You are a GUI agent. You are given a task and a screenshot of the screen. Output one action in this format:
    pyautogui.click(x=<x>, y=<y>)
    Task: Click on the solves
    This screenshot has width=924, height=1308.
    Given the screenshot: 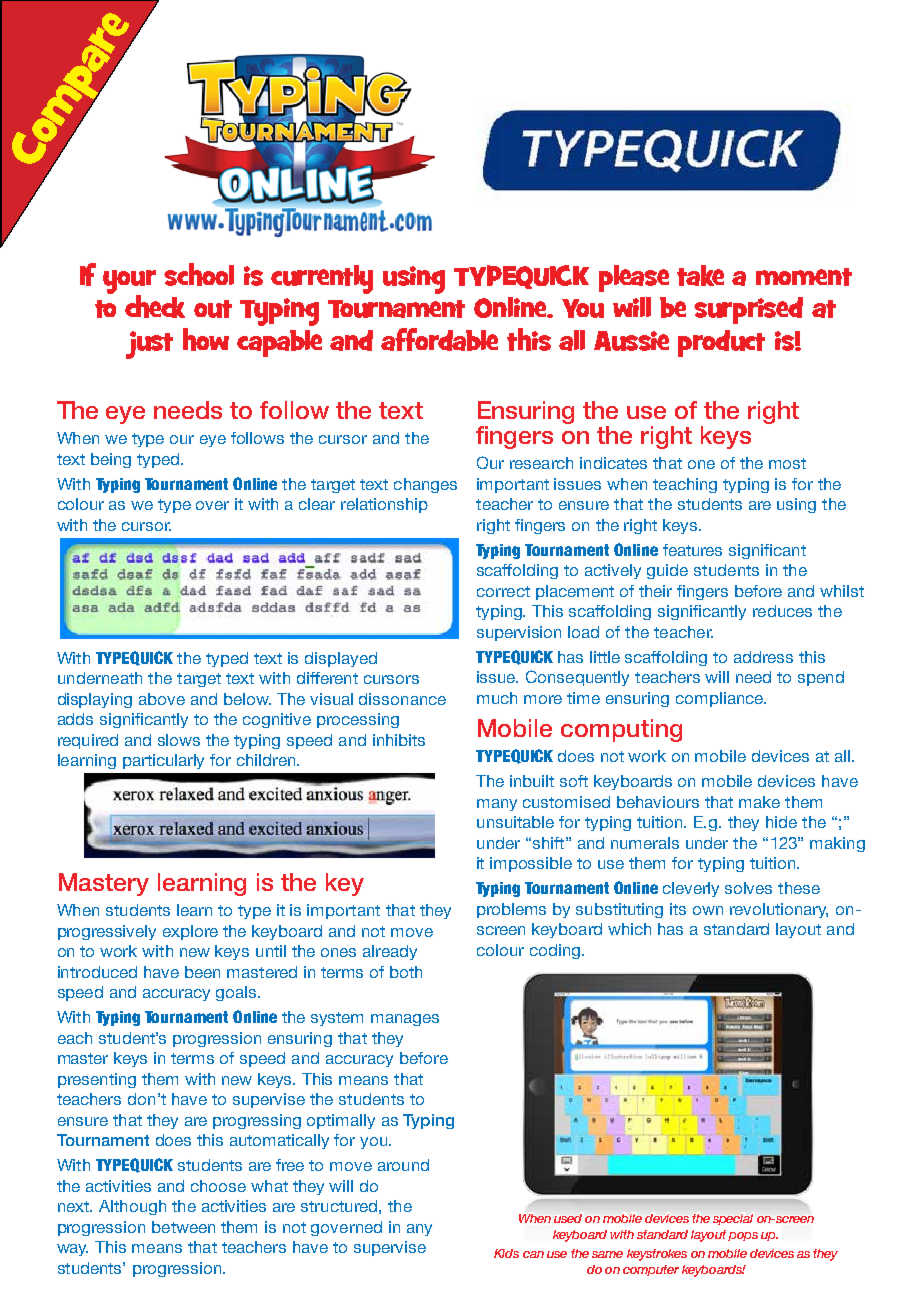 What is the action you would take?
    pyautogui.click(x=748, y=888)
